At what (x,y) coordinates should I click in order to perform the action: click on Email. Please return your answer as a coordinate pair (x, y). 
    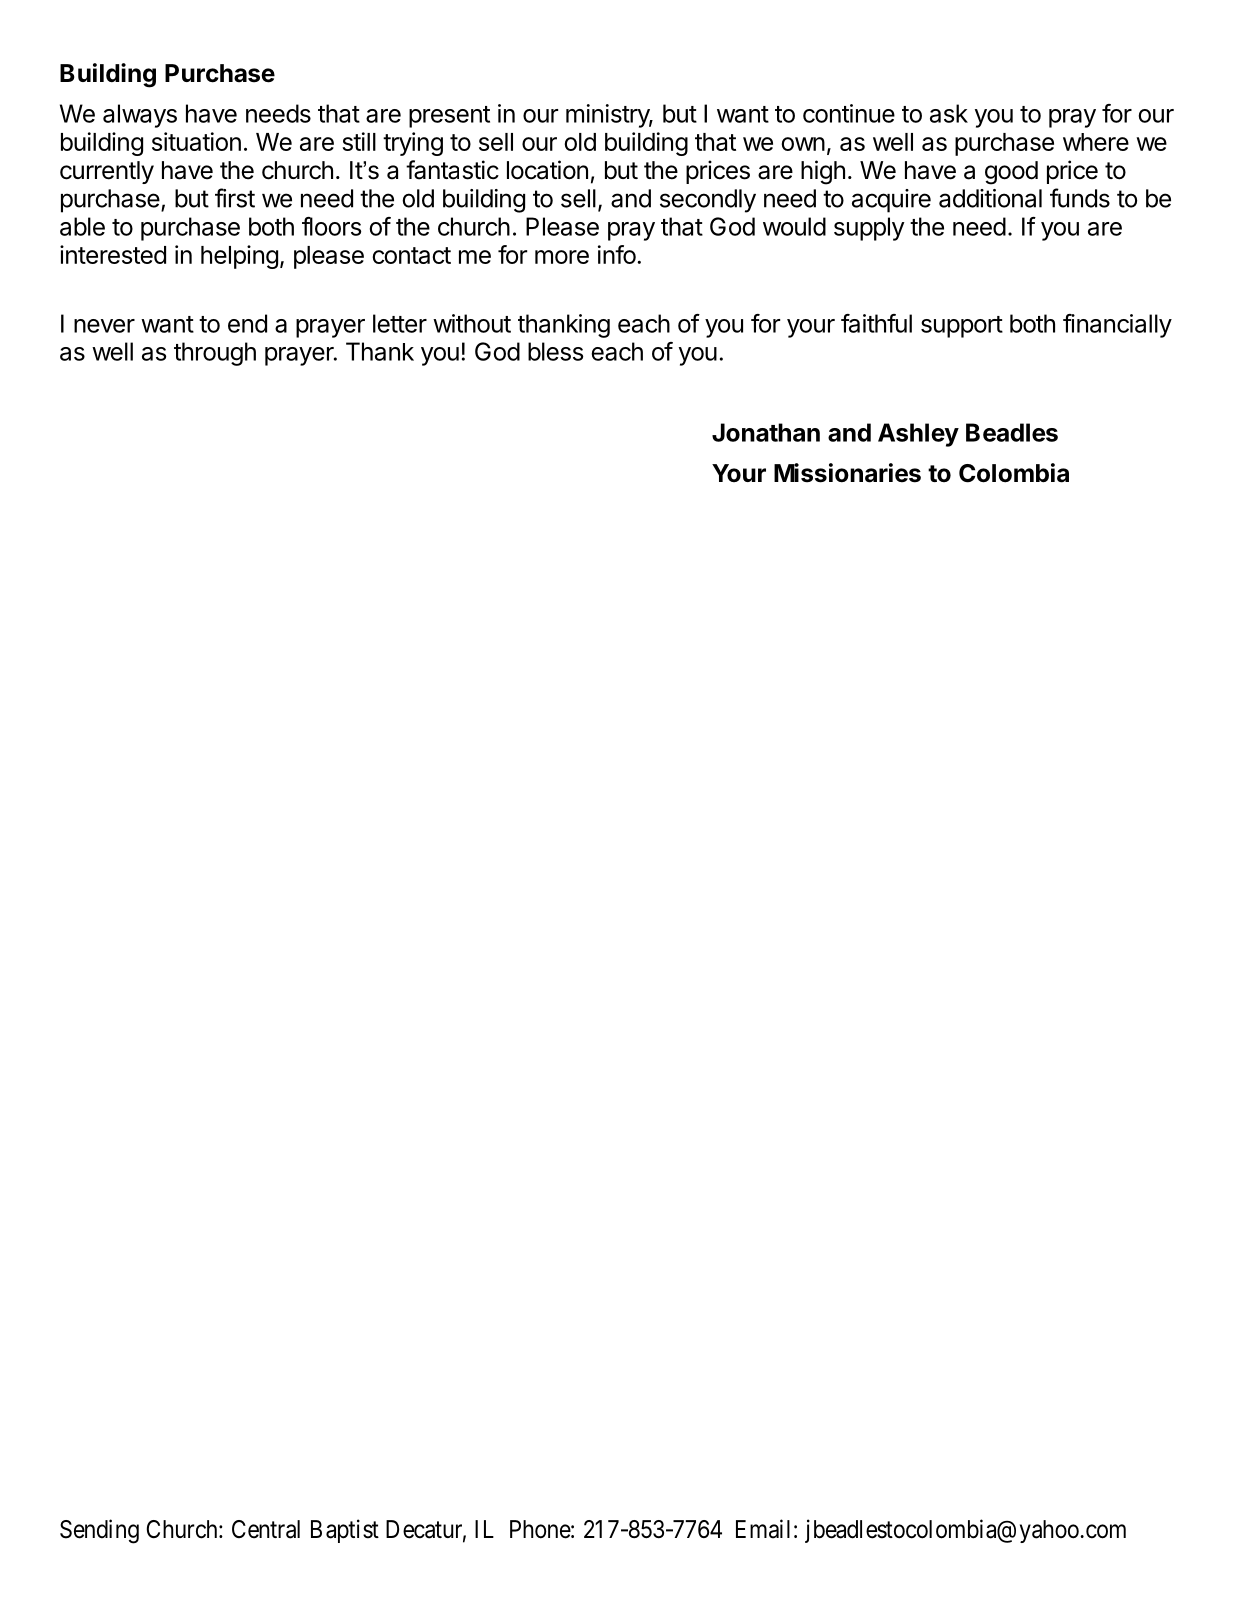
    Looking at the image, I should click on (763, 1529).
